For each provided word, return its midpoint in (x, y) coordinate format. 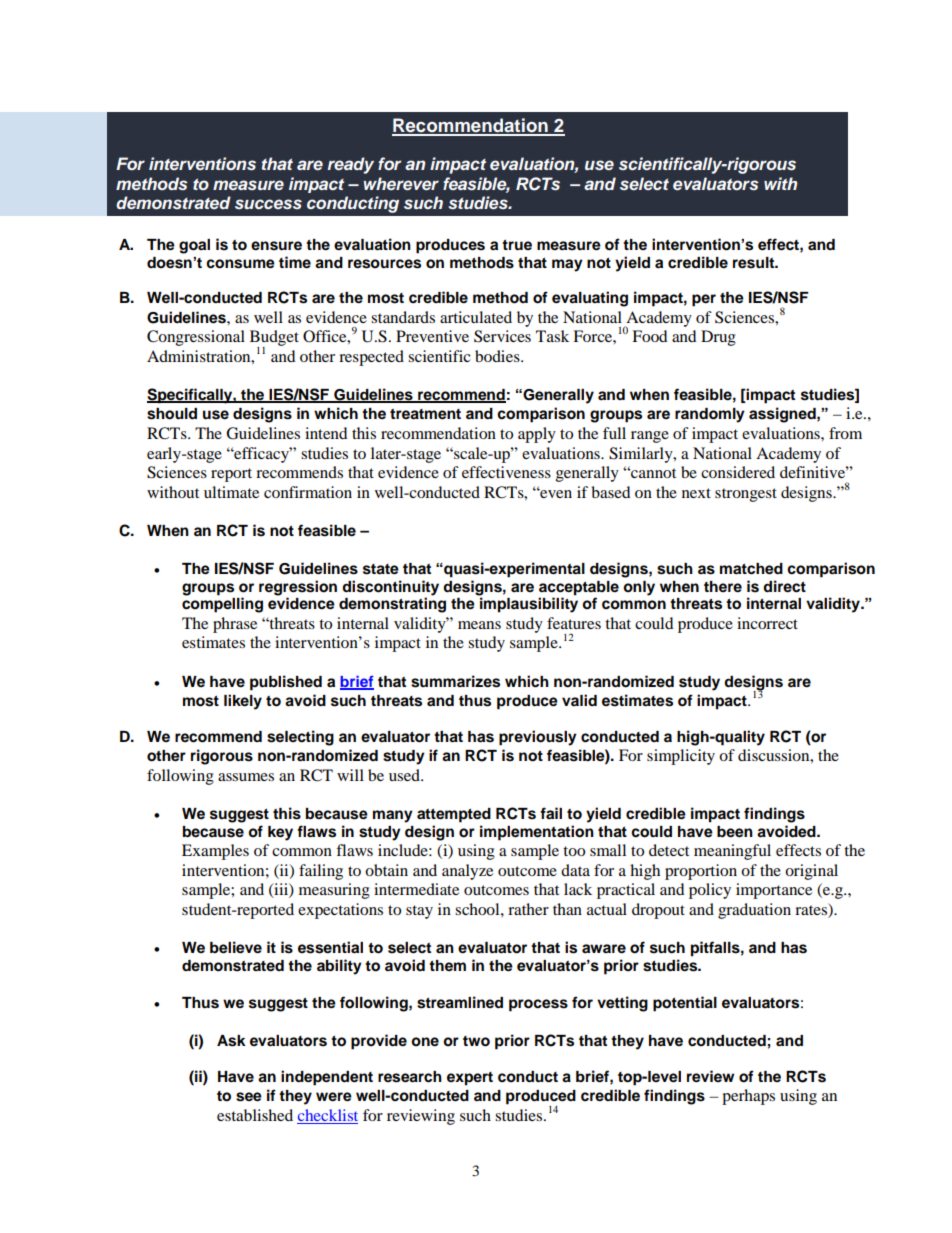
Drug (718, 338)
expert (470, 1079)
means (479, 625)
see (249, 1097)
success (268, 204)
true (517, 245)
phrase (235, 625)
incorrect (767, 623)
